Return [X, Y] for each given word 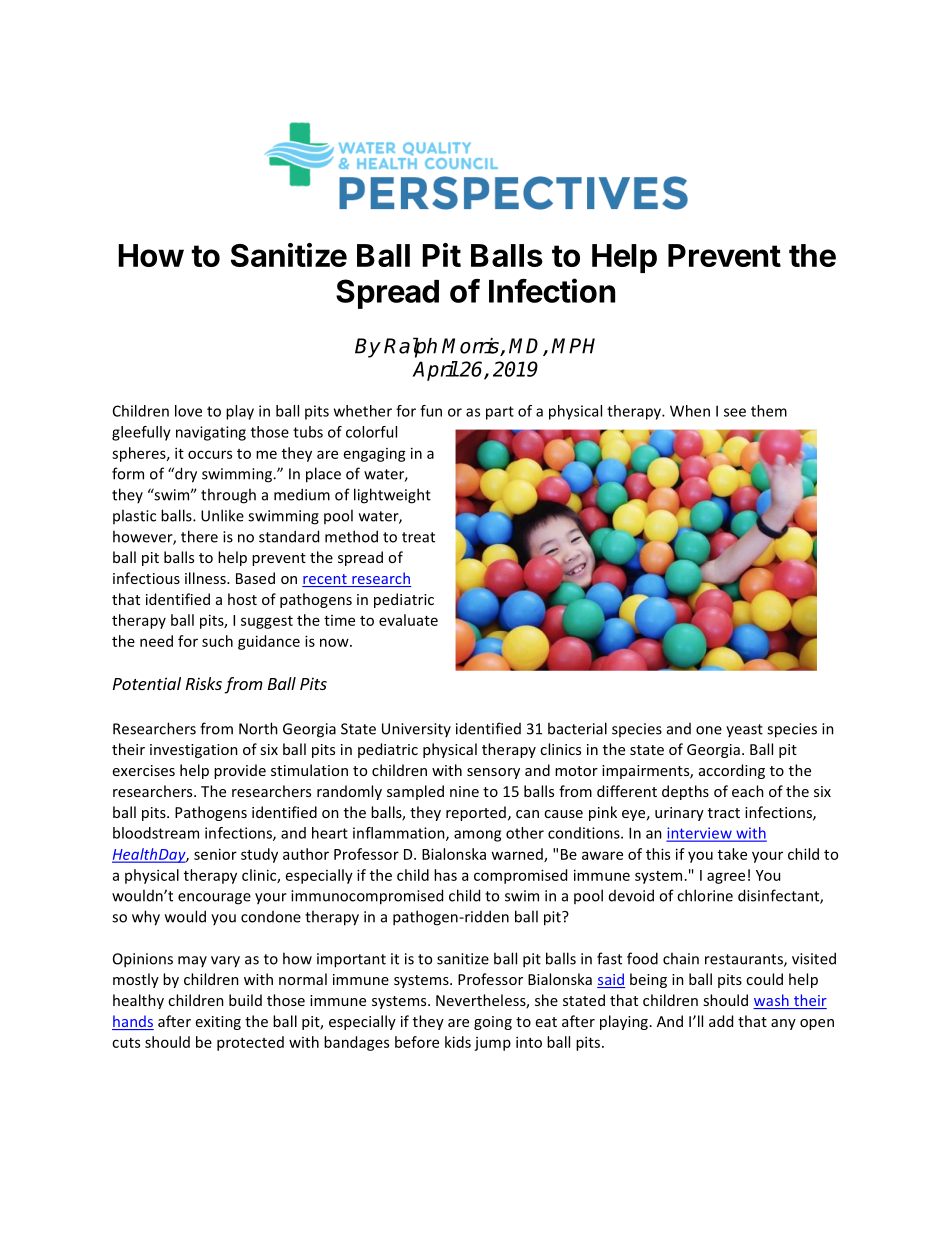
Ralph [410, 347]
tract [724, 813]
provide [240, 771]
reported [476, 813]
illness [206, 578]
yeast [744, 730]
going [493, 1023]
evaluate [408, 620]
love [188, 411]
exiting [218, 1023]
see [735, 412]
